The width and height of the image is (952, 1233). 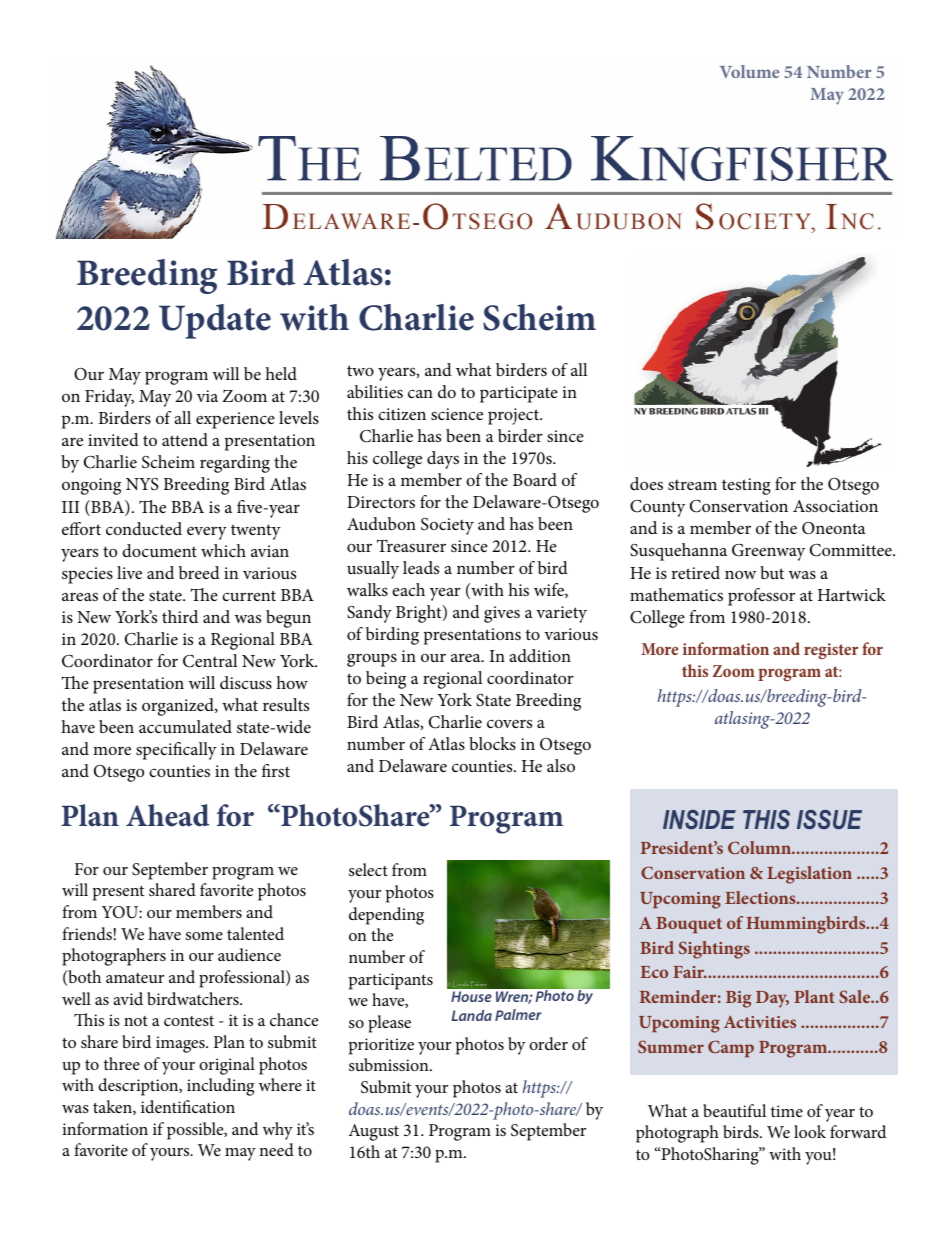 What do you see at coordinates (787, 1111) in the image?
I see `time` at bounding box center [787, 1111].
